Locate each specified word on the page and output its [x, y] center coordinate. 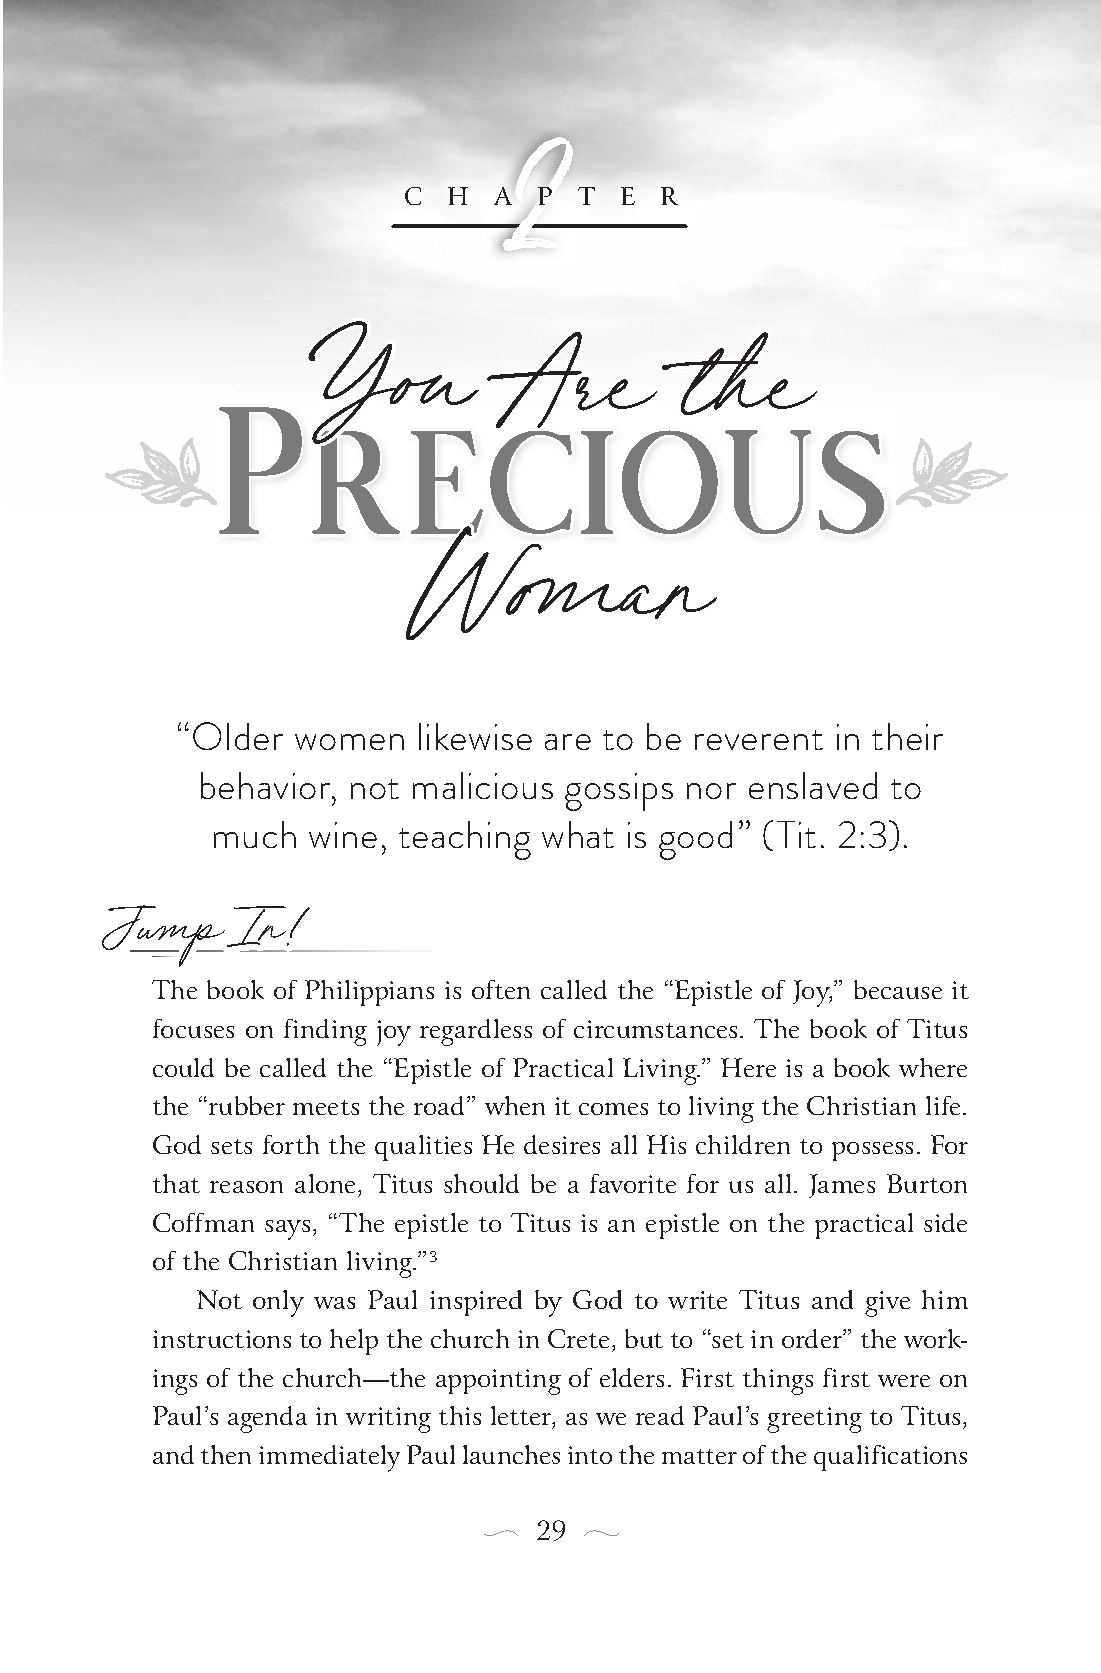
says [287, 1230]
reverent [759, 740]
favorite [633, 1183]
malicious [483, 785]
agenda [267, 1419]
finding [325, 1032]
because [898, 989]
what [578, 834]
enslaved [813, 785]
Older [238, 736]
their [907, 736]
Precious [551, 470]
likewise [475, 736]
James [842, 1186]
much [255, 834]
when [515, 1105]
